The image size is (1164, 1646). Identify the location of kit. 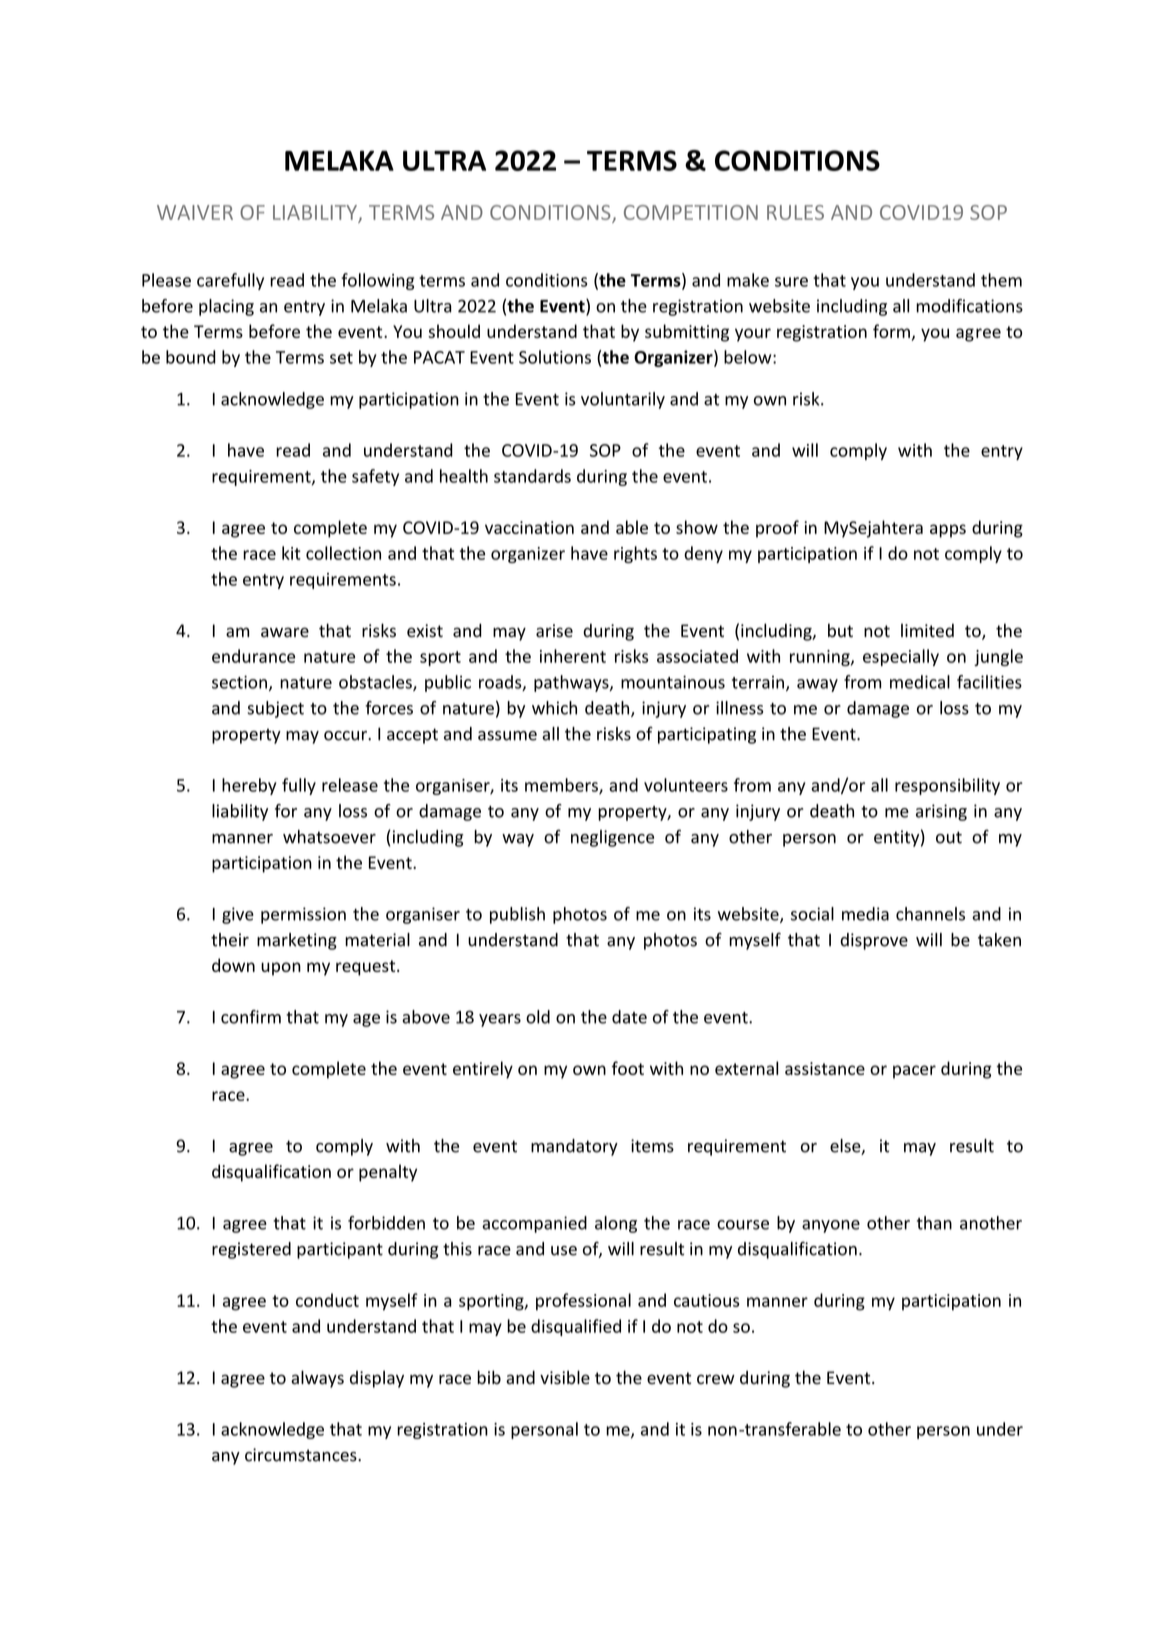
(291, 553).
